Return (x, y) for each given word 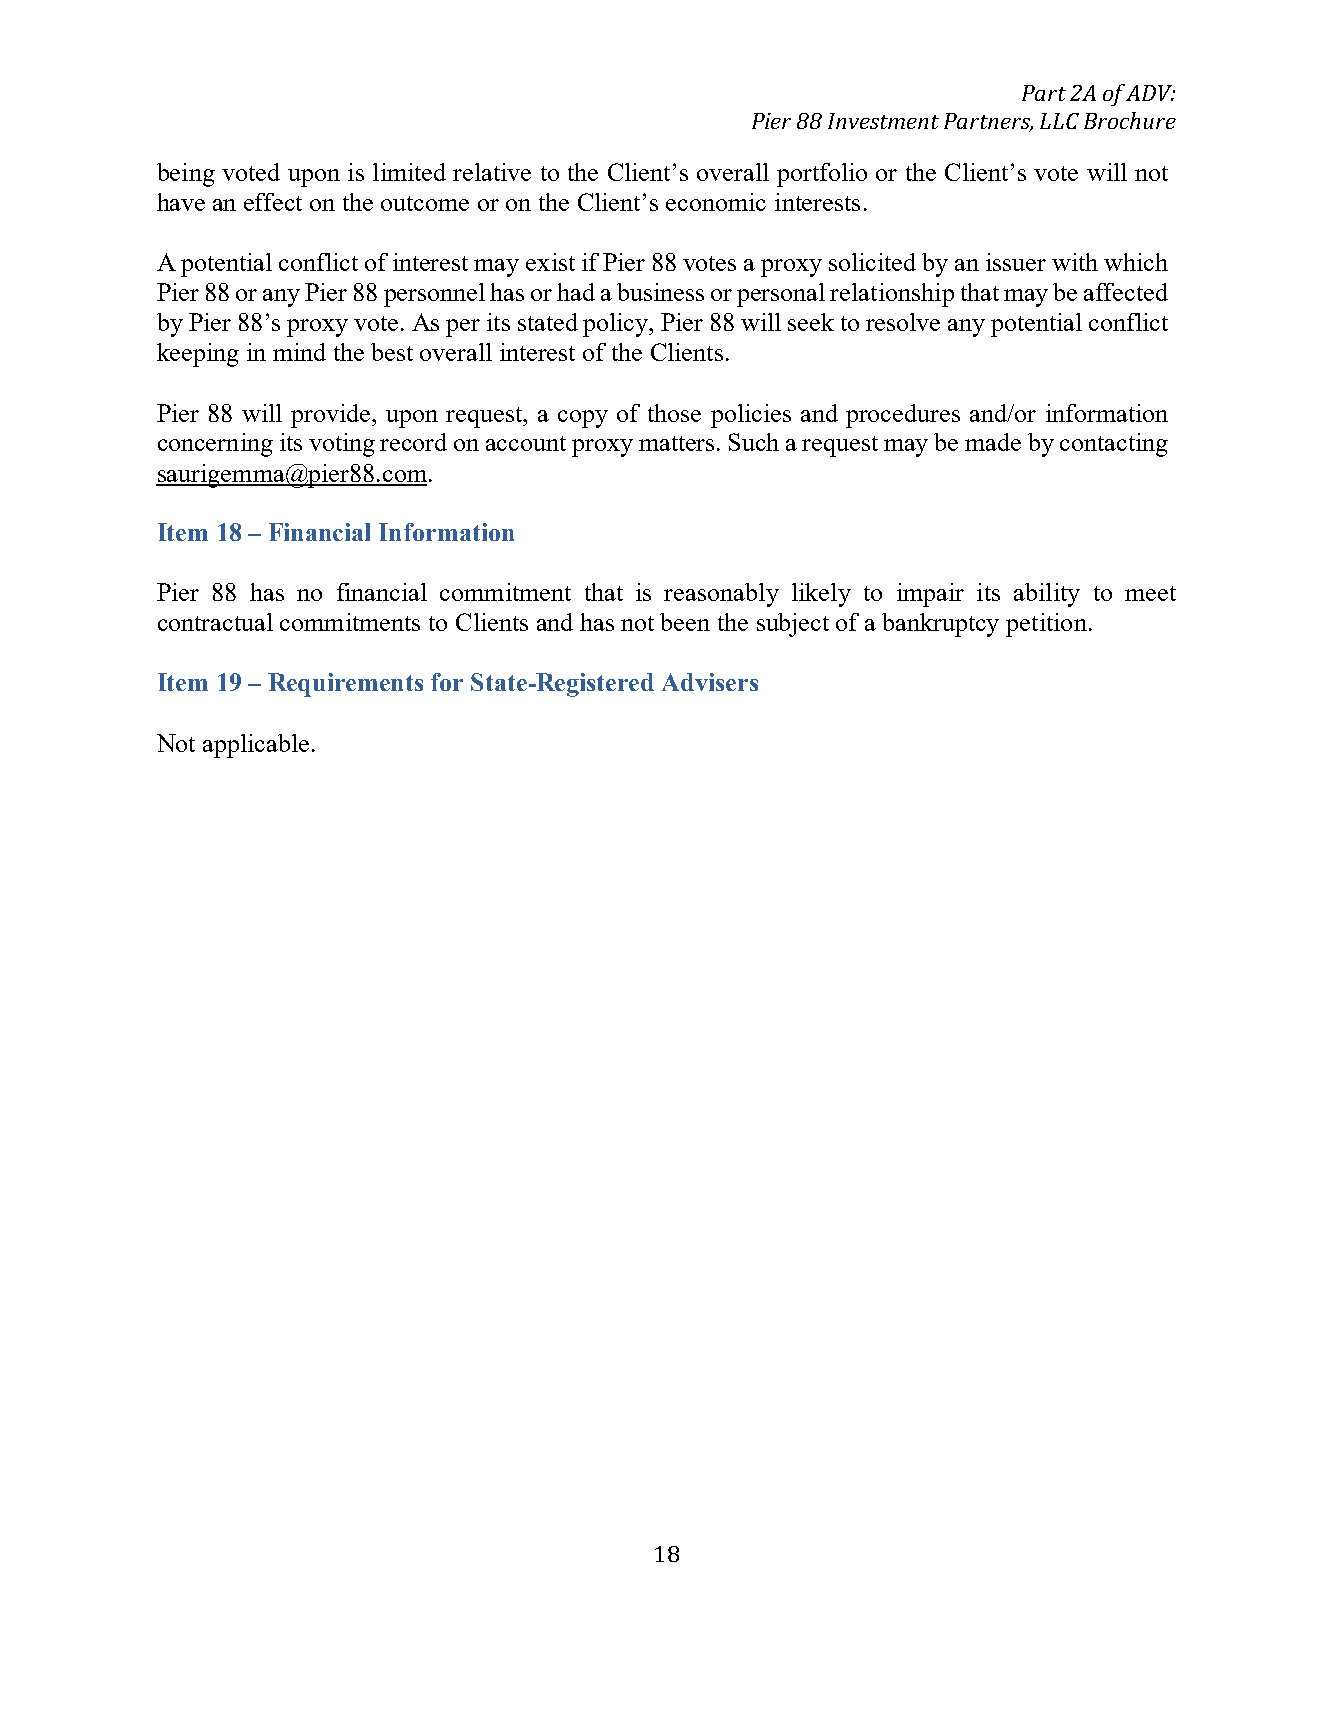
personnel (434, 295)
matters (678, 443)
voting (342, 445)
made (993, 442)
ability (1047, 595)
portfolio (822, 175)
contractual (215, 622)
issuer (1016, 262)
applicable (256, 746)
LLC (1059, 121)
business (660, 292)
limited (409, 172)
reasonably (721, 595)
